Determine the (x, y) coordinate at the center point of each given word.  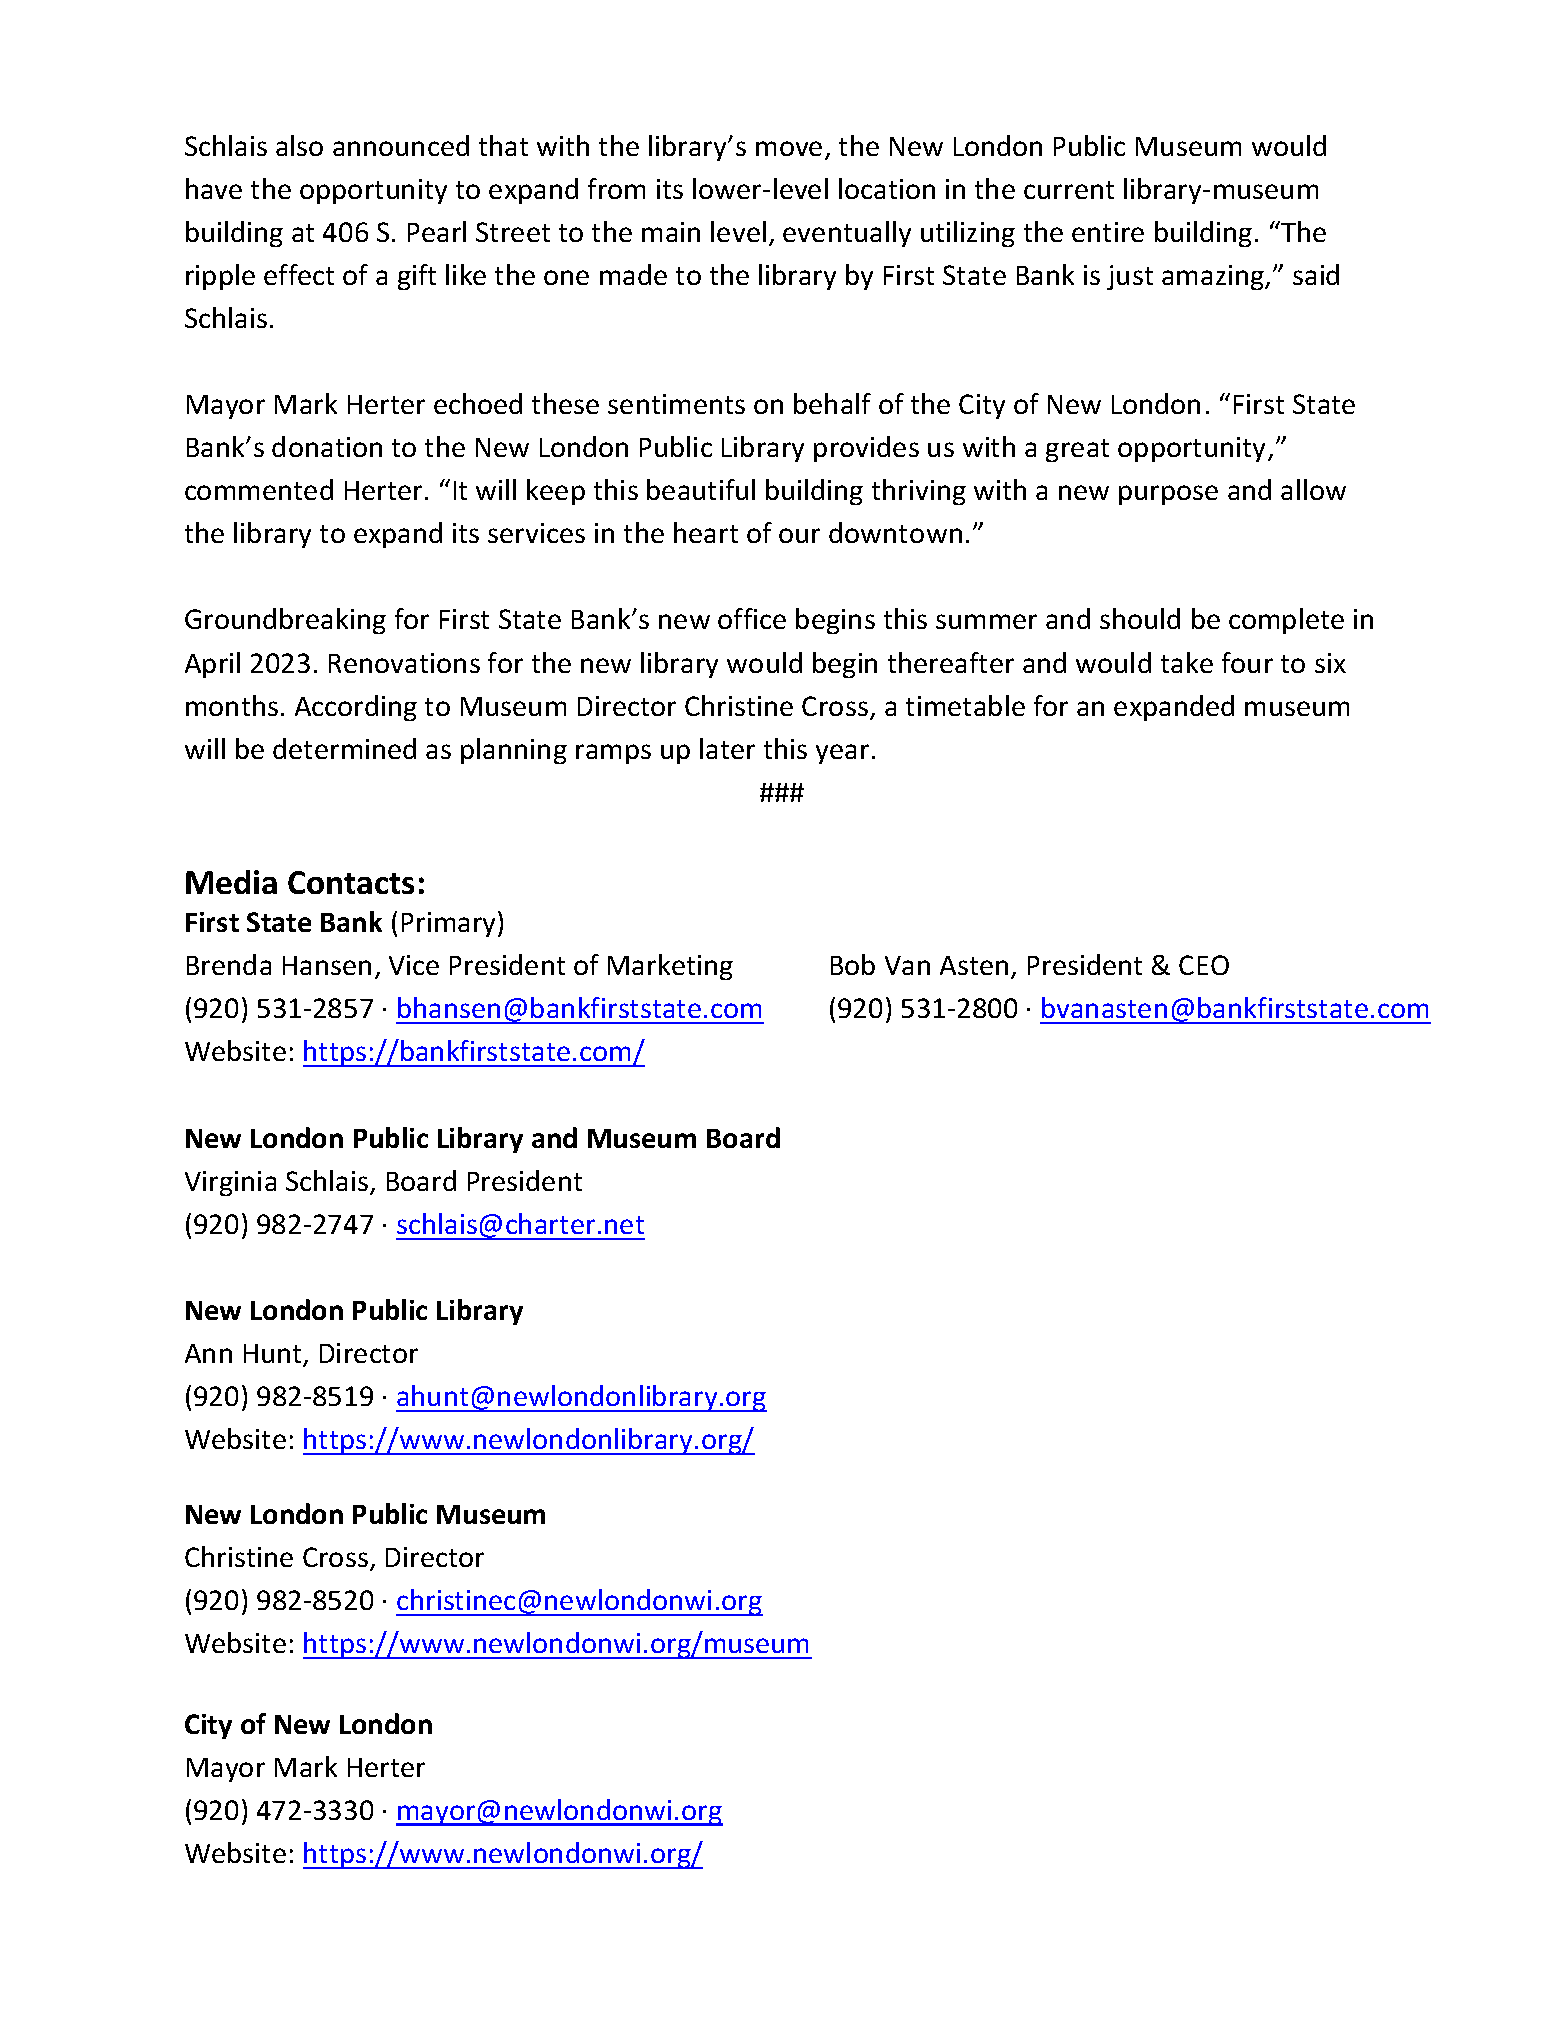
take (1187, 662)
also (299, 145)
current (1069, 190)
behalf (832, 403)
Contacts (351, 882)
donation (327, 446)
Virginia (230, 1183)
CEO (1204, 965)
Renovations (404, 663)
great (1077, 450)
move (789, 148)
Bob (853, 964)
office (752, 618)
